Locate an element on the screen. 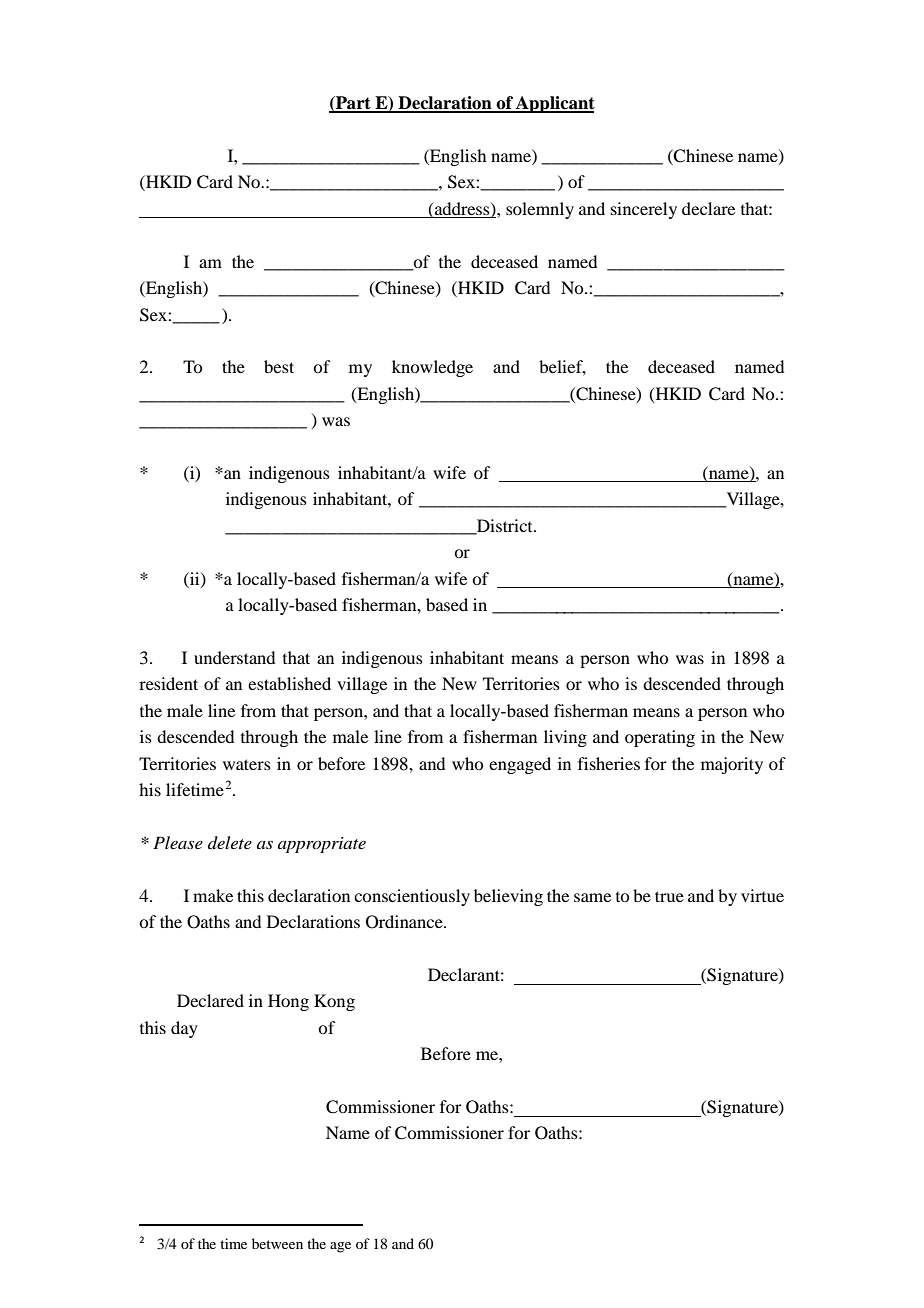 The image size is (924, 1308). solemnly is located at coordinates (540, 210).
